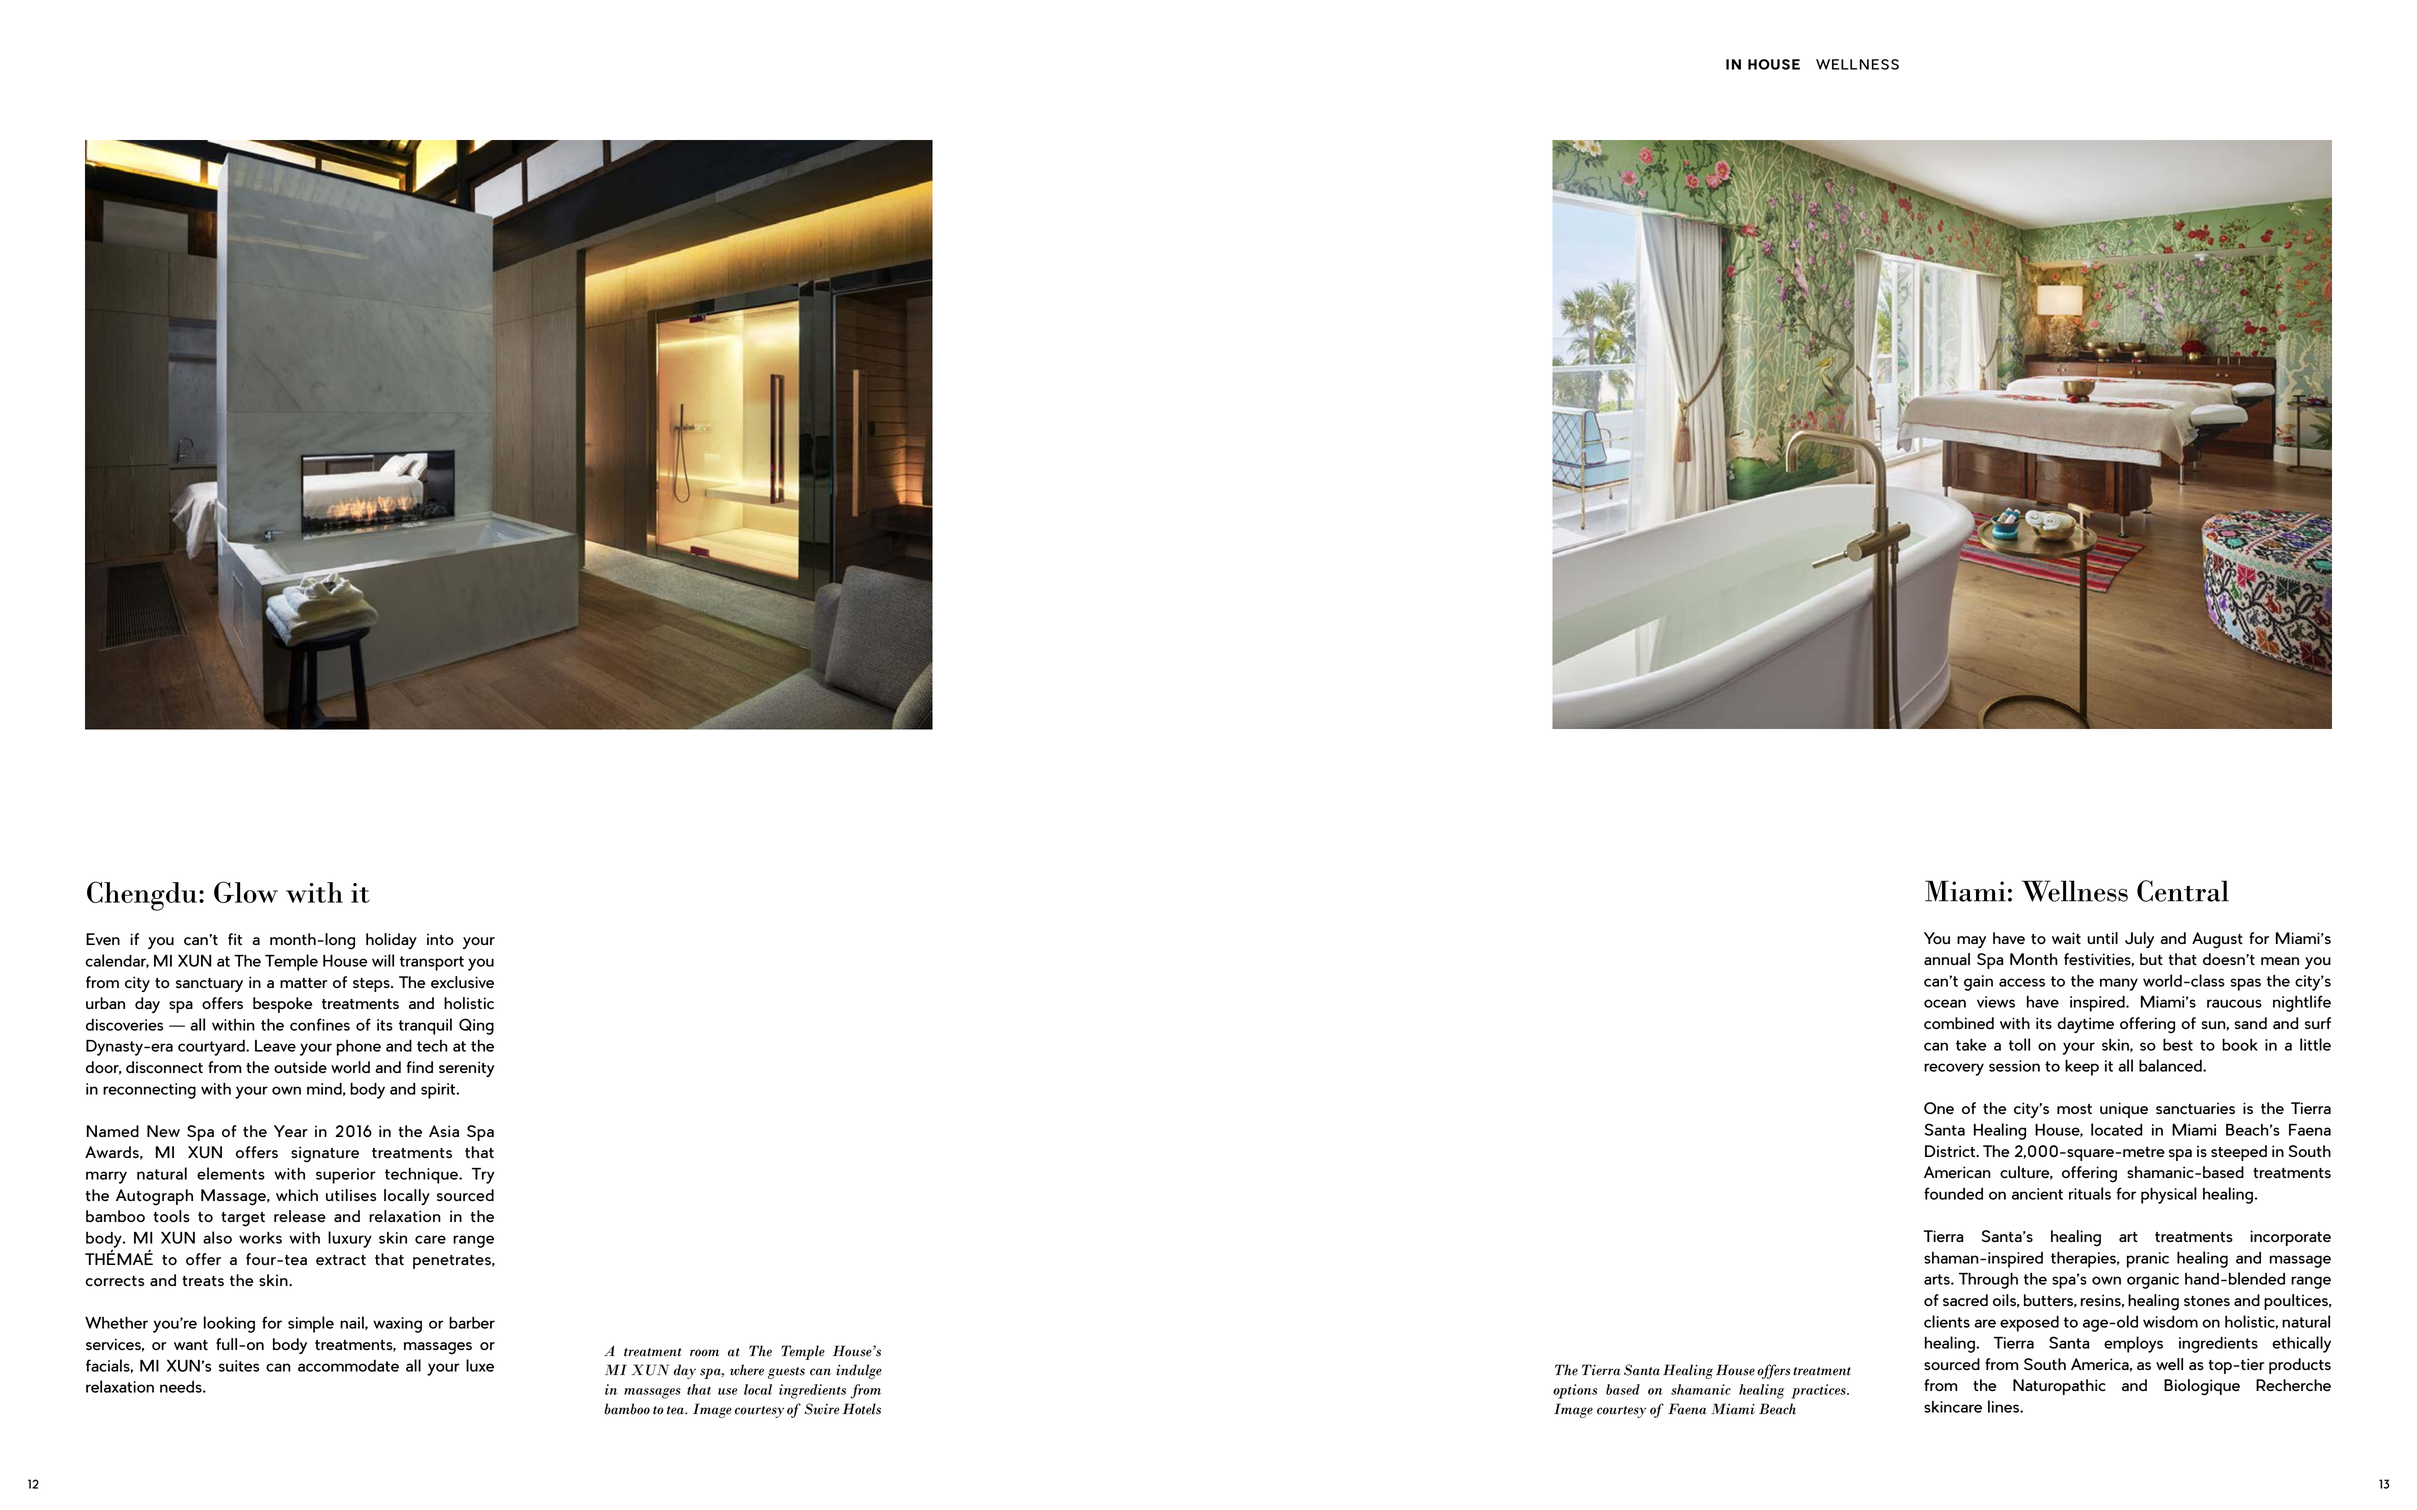 This document has height=1510, width=2417. I want to click on Through, so click(1988, 1281).
